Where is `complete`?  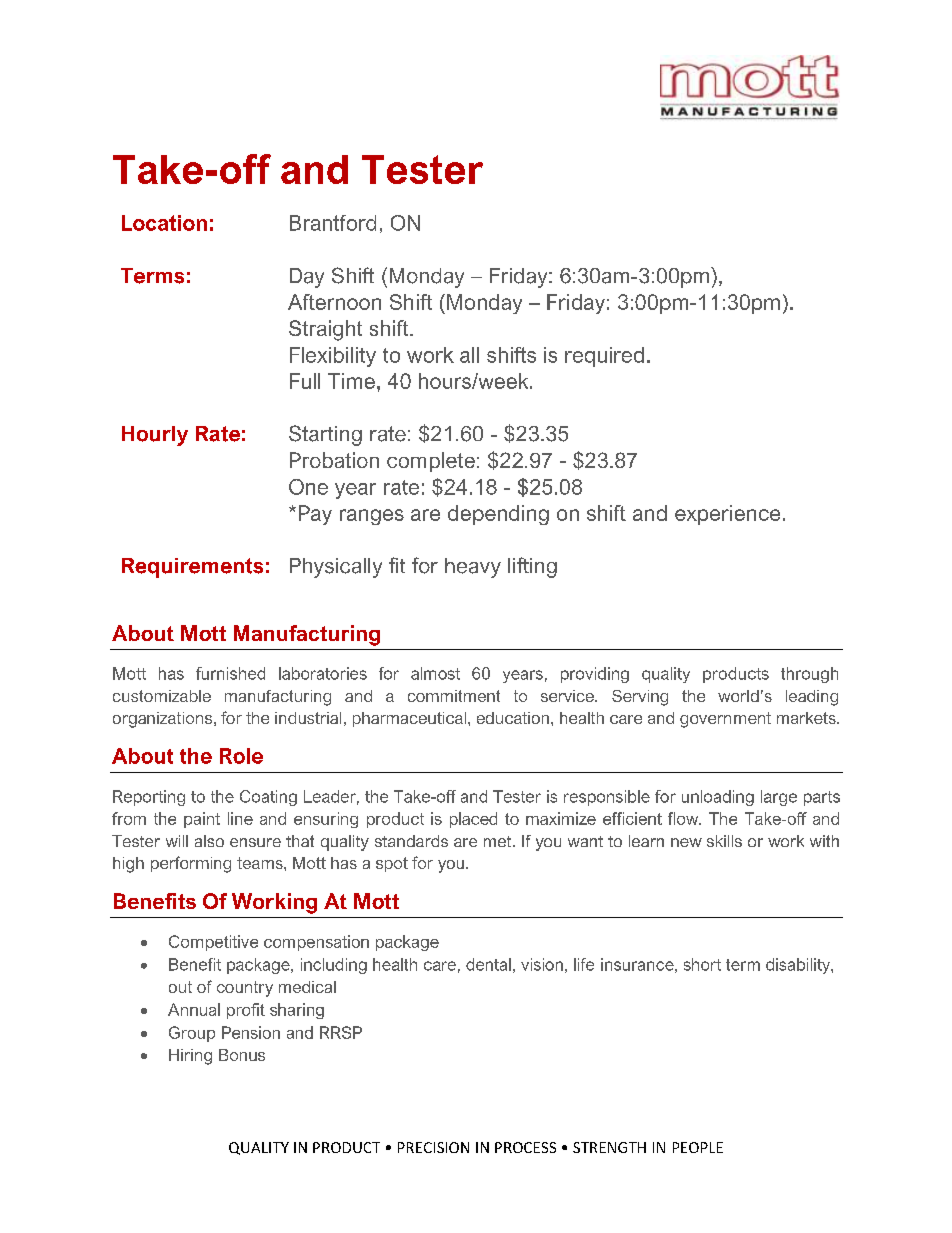 complete is located at coordinates (431, 462).
